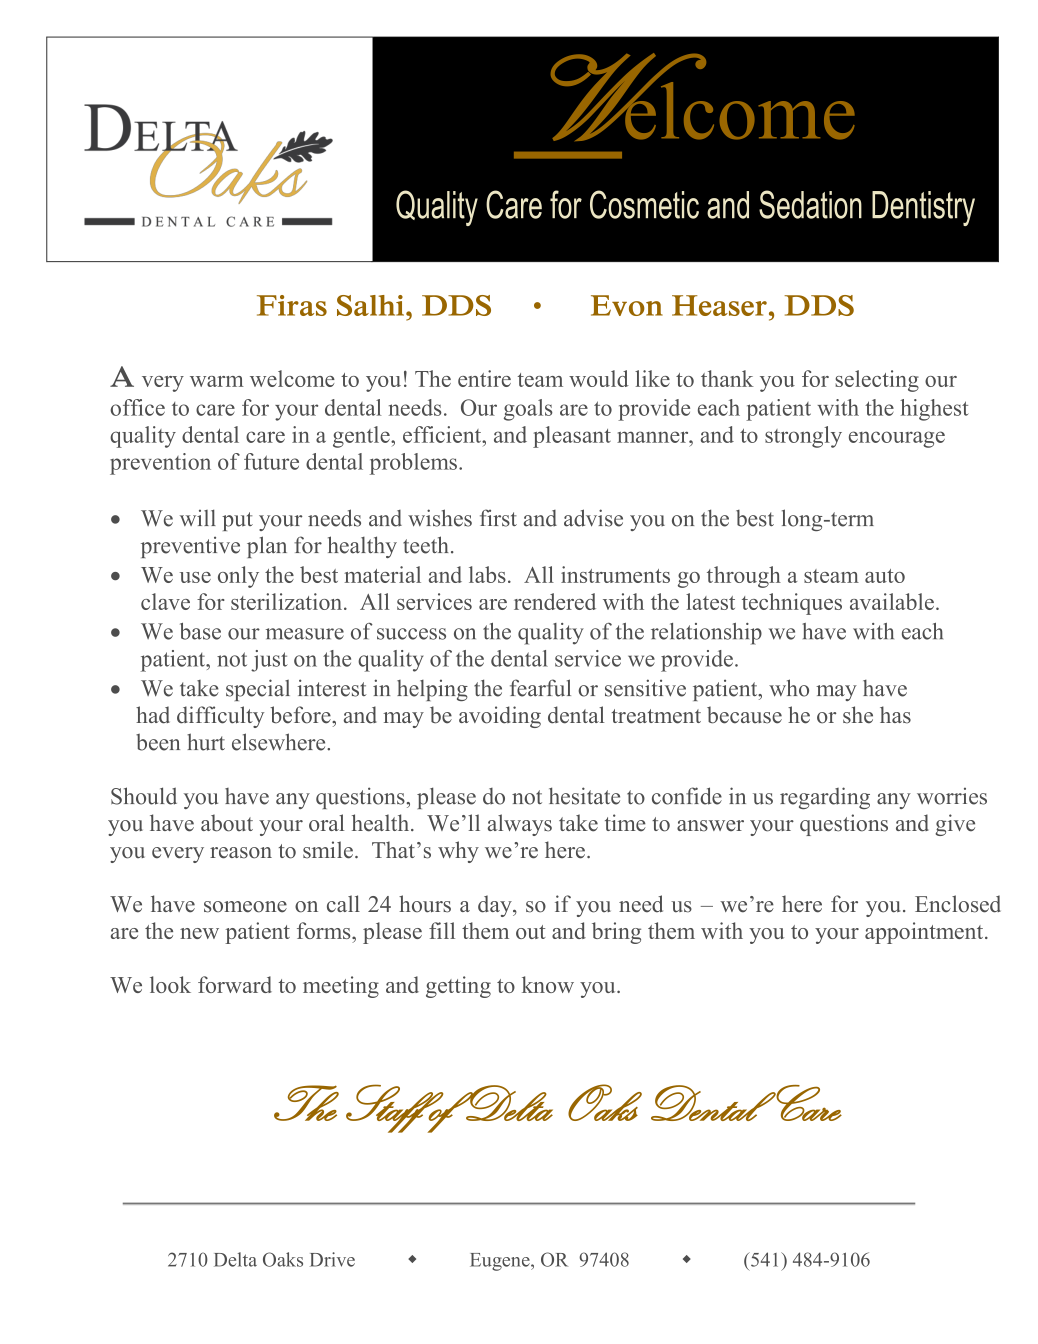 This document has width=1038, height=1344. Describe the element at coordinates (616, 933) in the document. I see `bring` at that location.
